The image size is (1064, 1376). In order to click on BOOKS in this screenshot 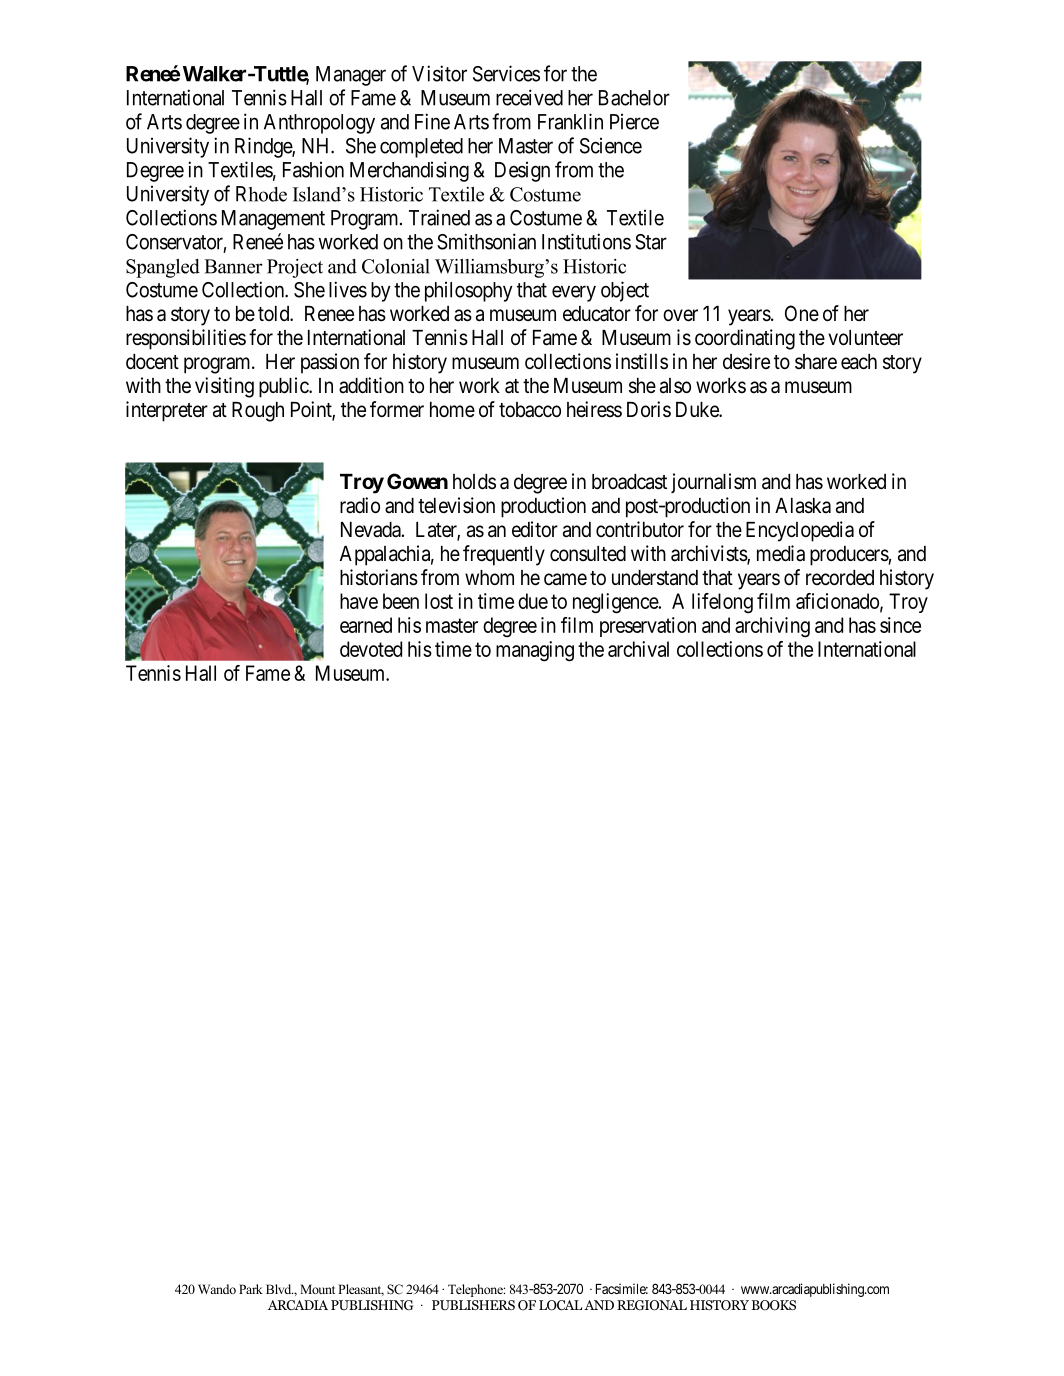, I will do `click(774, 1305)`.
